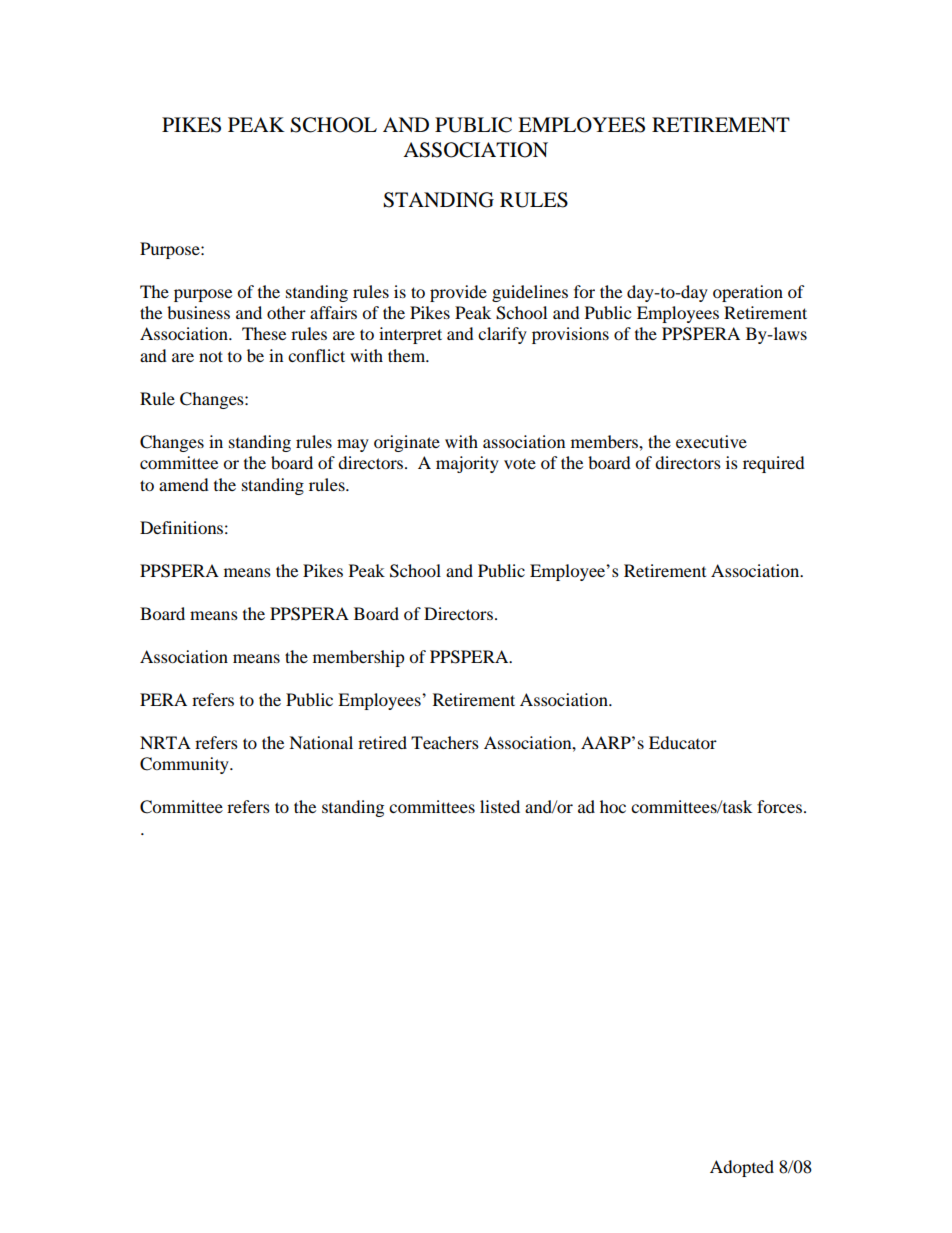 Image resolution: width=952 pixels, height=1233 pixels. Describe the element at coordinates (184, 484) in the screenshot. I see `amend` at that location.
